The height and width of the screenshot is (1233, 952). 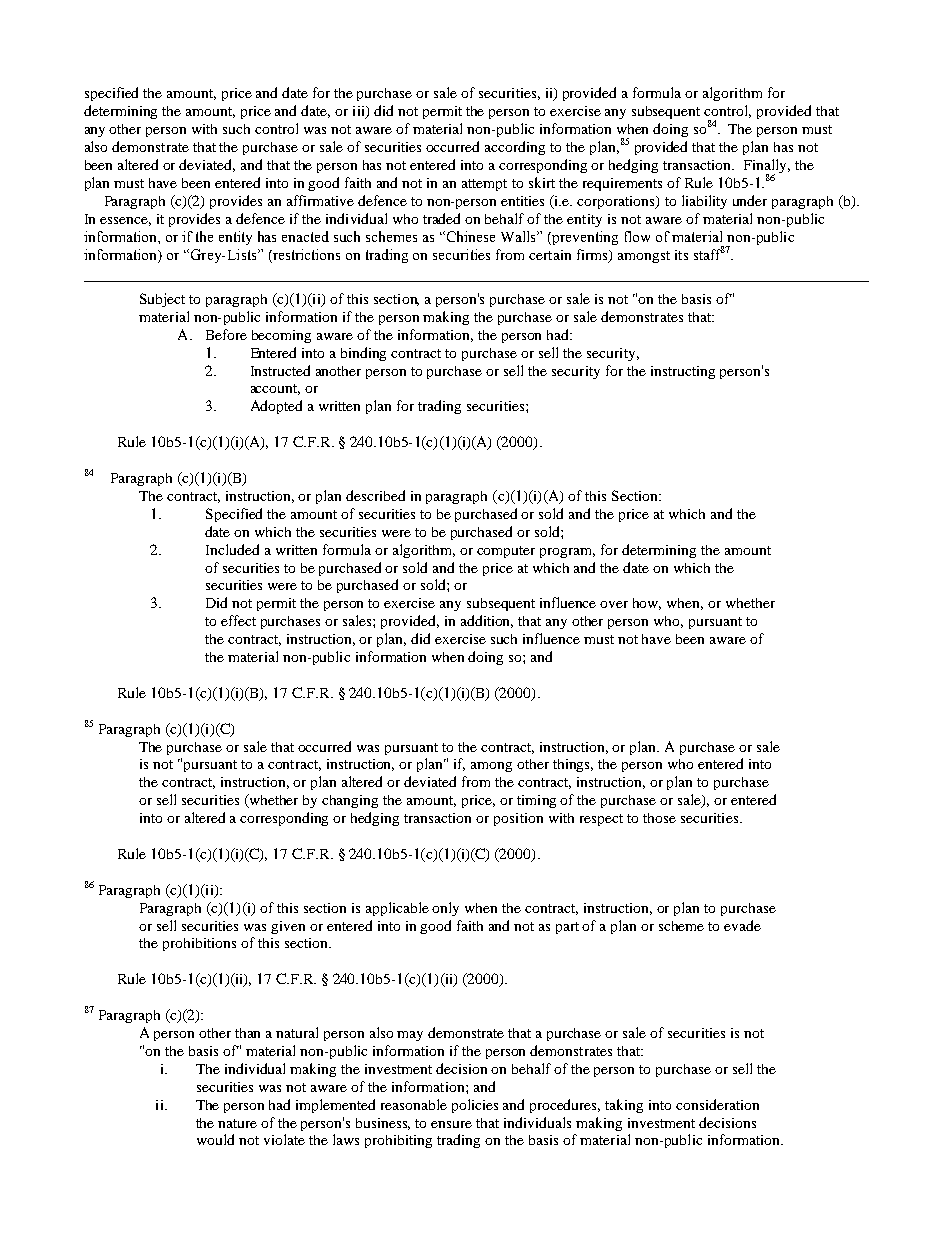 I want to click on affirmative, so click(x=320, y=200).
